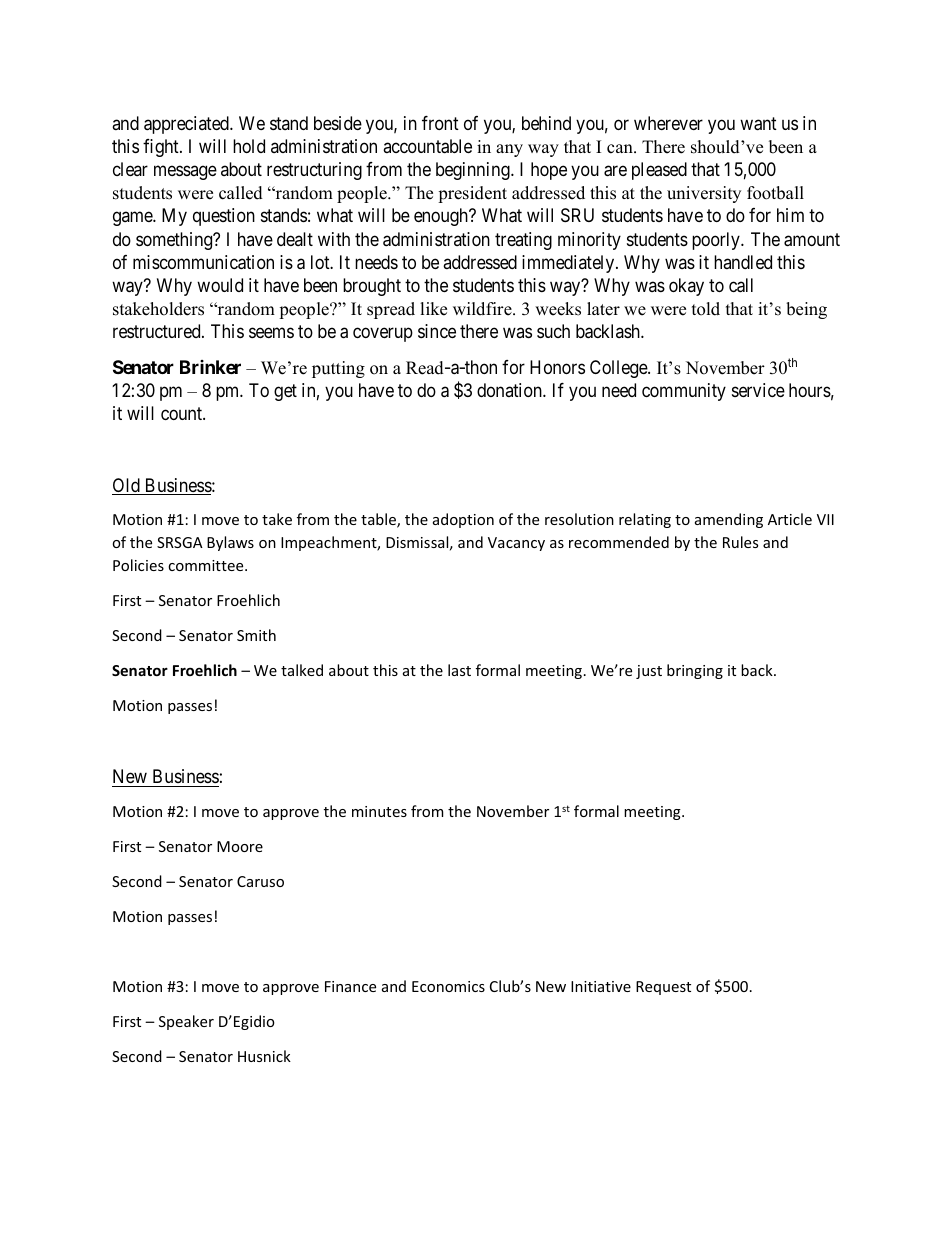 Image resolution: width=952 pixels, height=1233 pixels. I want to click on Vacancy, so click(516, 544).
